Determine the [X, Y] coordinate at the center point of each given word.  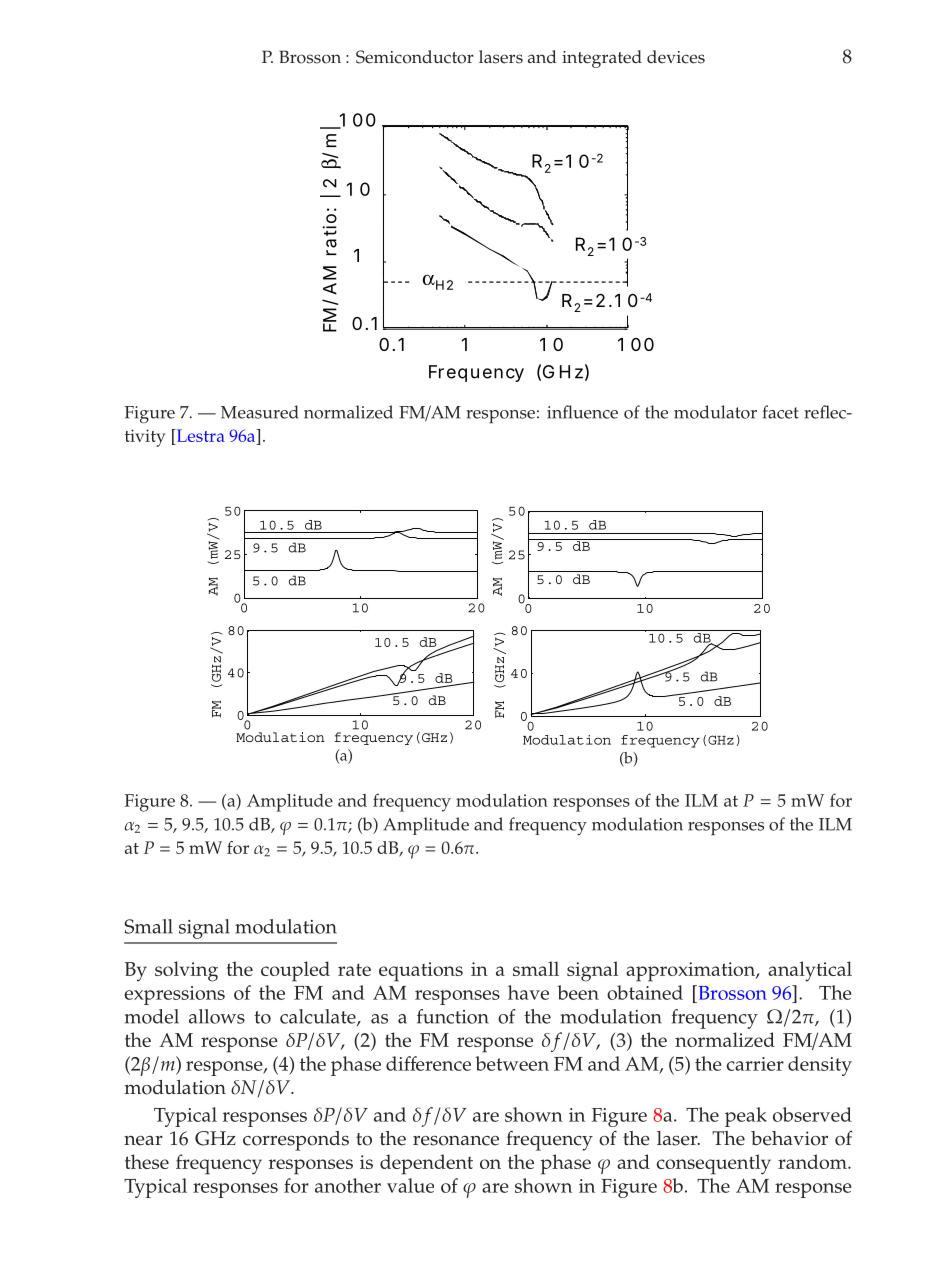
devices [676, 57]
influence [582, 412]
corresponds [296, 1141]
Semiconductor [415, 57]
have [528, 992]
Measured [259, 412]
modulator [715, 412]
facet [781, 412]
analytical [810, 971]
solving [186, 971]
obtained [645, 992]
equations [421, 972]
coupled [295, 971]
